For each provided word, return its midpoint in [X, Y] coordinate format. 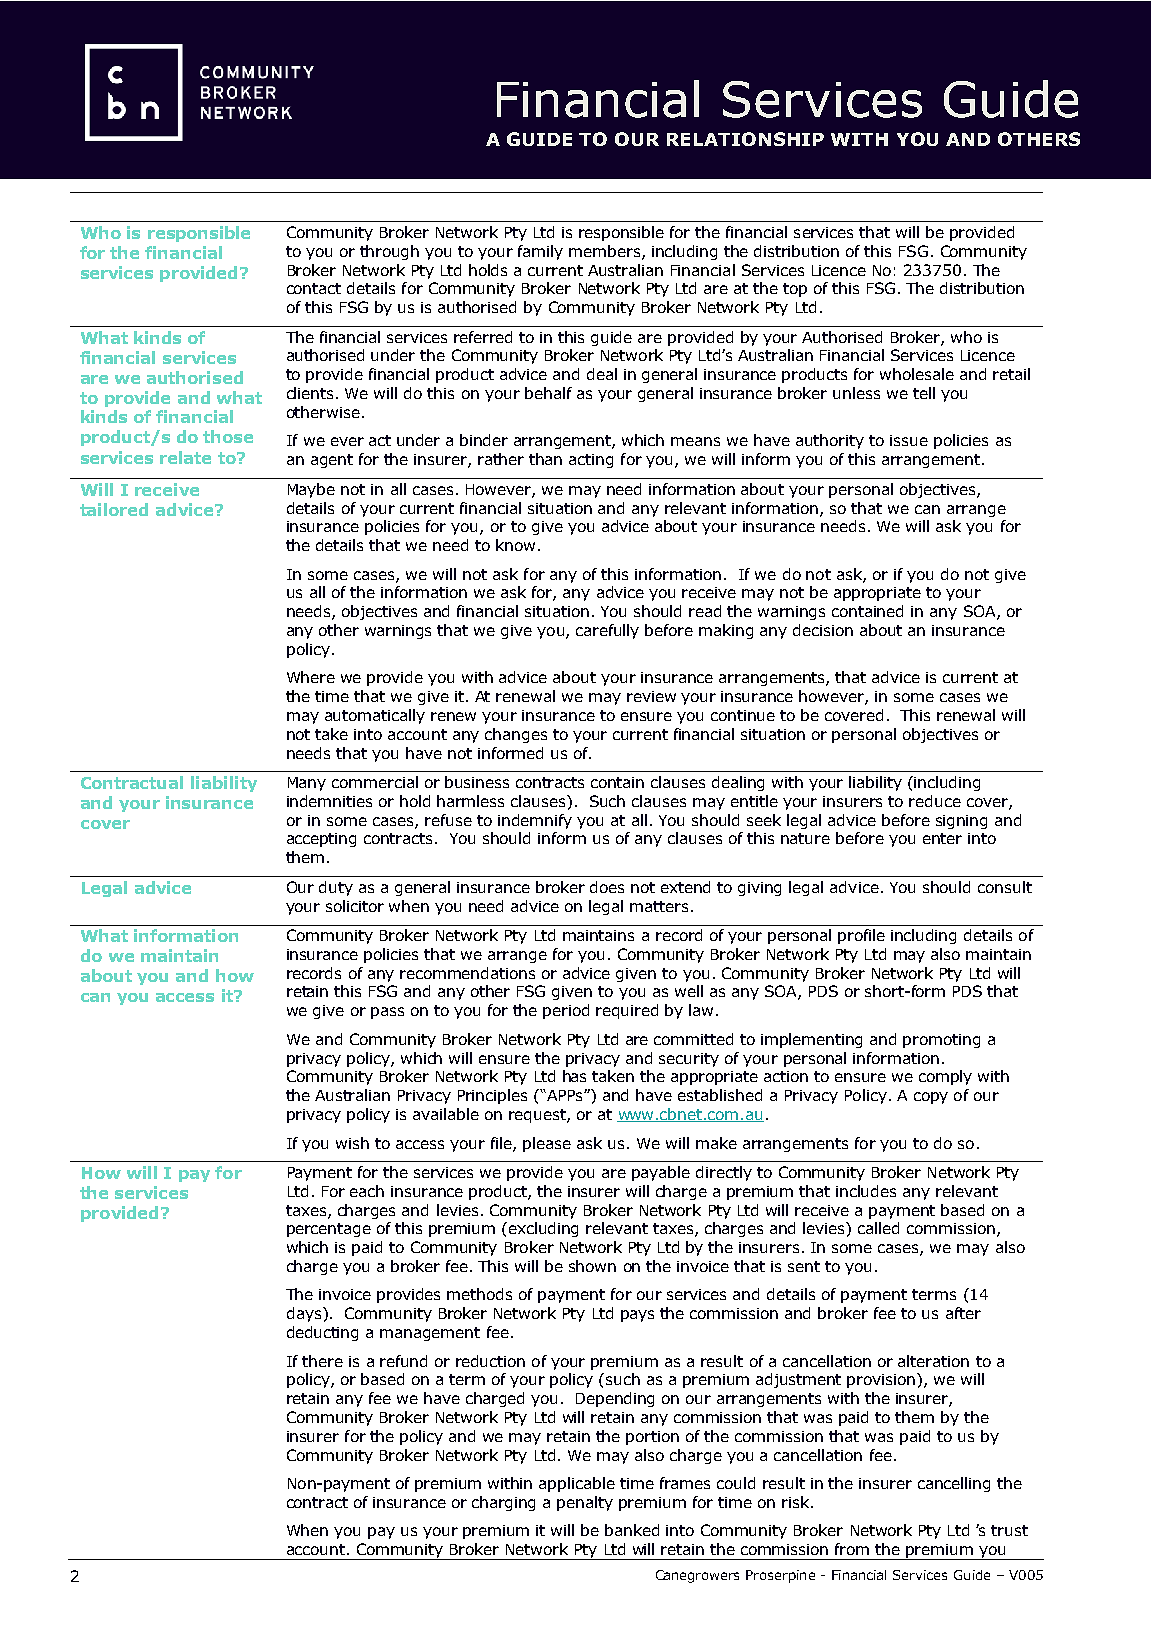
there [322, 1361]
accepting [321, 840]
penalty [585, 1503]
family [540, 252]
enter [942, 838]
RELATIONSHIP [745, 139]
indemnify [535, 821]
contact [314, 288]
